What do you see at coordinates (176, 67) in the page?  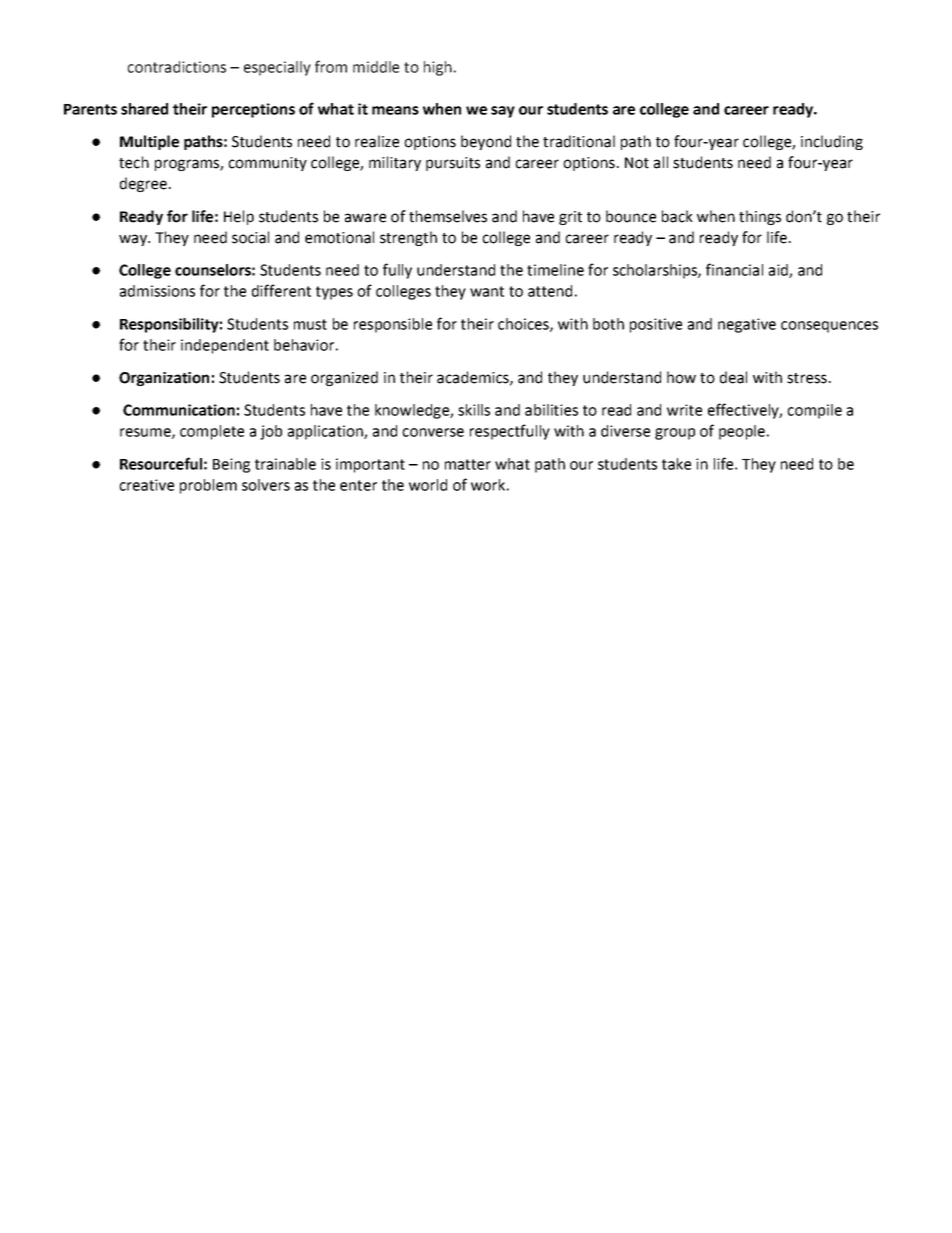 I see `contradictions` at bounding box center [176, 67].
